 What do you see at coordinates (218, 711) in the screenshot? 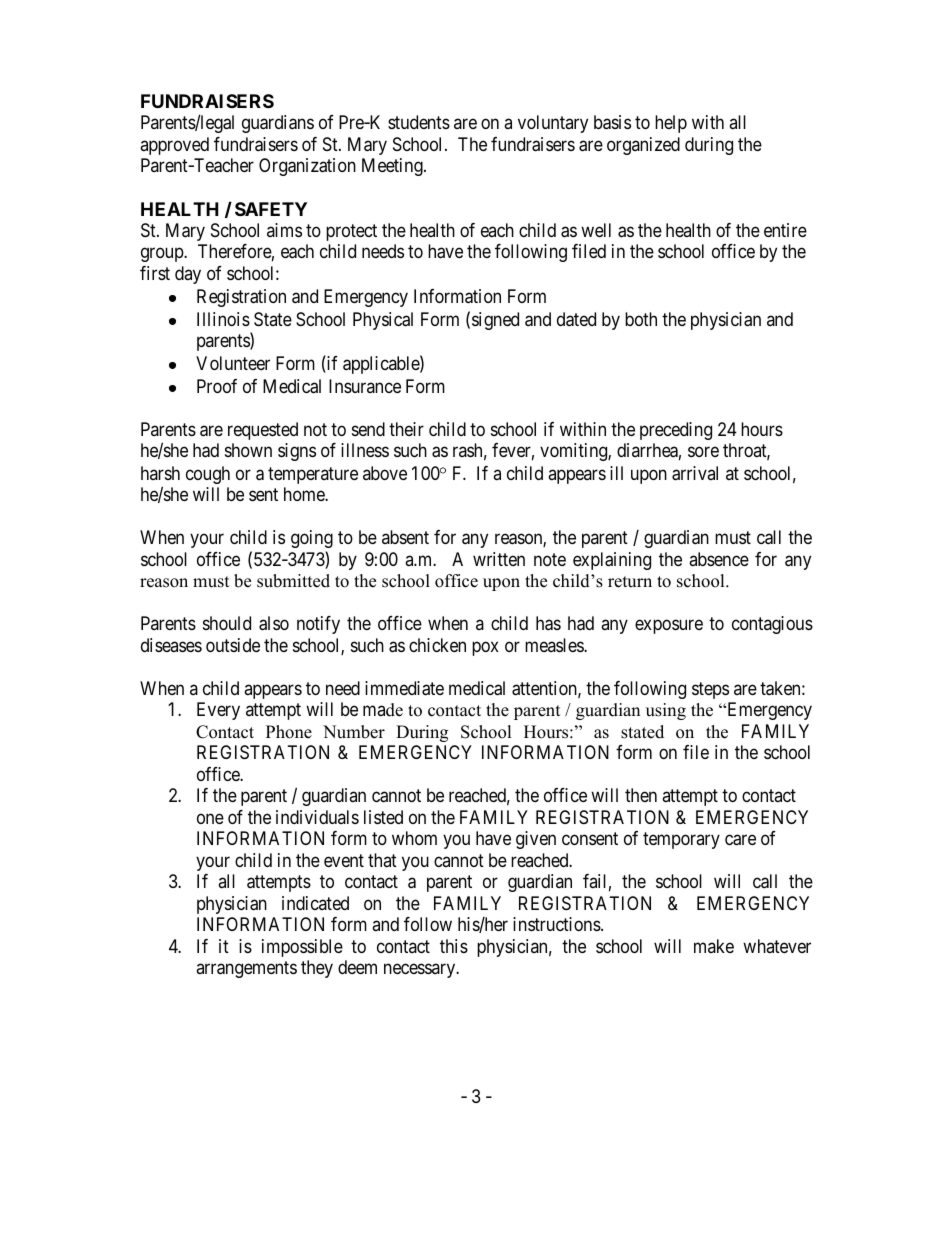
I see `Every` at bounding box center [218, 711].
